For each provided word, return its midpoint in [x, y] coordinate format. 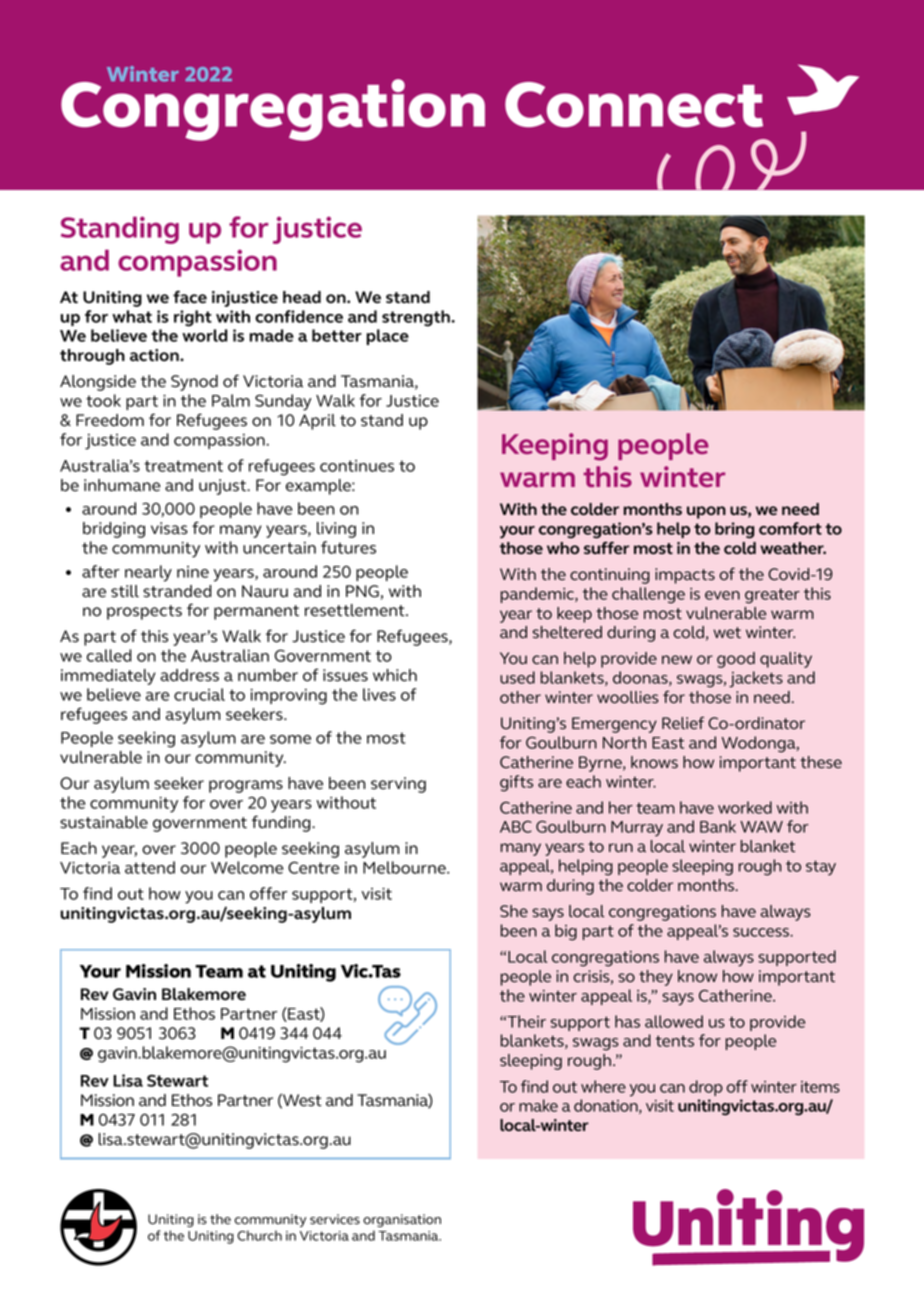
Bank [718, 826]
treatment [183, 466]
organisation [402, 1220]
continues [357, 466]
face [190, 297]
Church [259, 1235]
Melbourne [405, 867]
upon [706, 512]
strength [417, 318]
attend [150, 867]
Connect [634, 104]
